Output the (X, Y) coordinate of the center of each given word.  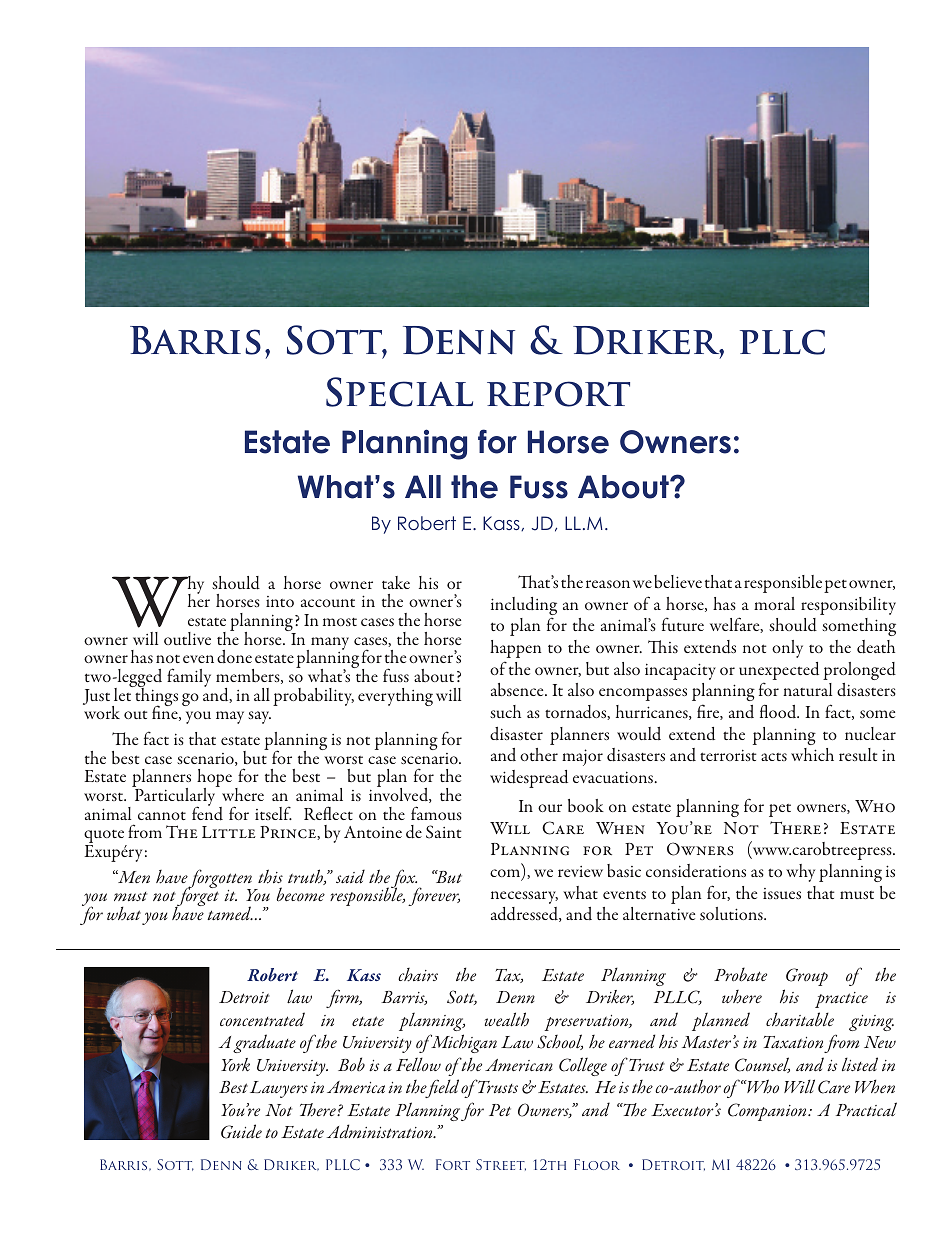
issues (782, 893)
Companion (768, 1112)
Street (501, 1165)
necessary (524, 897)
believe (678, 581)
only (787, 649)
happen (515, 649)
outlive (187, 638)
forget (197, 898)
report (558, 394)
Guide (241, 1131)
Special (399, 392)
